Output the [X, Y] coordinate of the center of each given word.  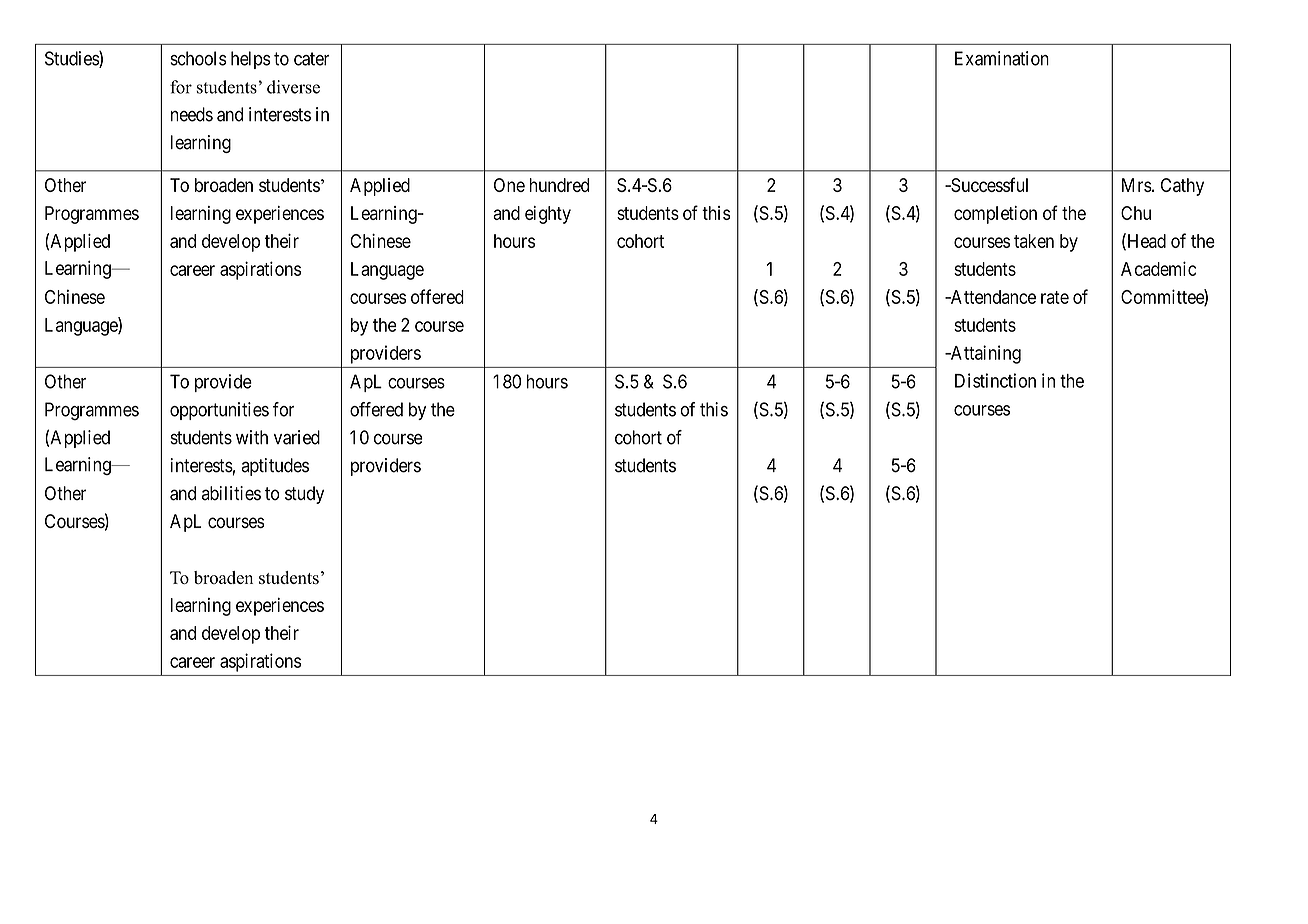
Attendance [992, 297]
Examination [1002, 58]
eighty [548, 215]
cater [312, 59]
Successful [988, 184]
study [304, 495]
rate [1055, 297]
